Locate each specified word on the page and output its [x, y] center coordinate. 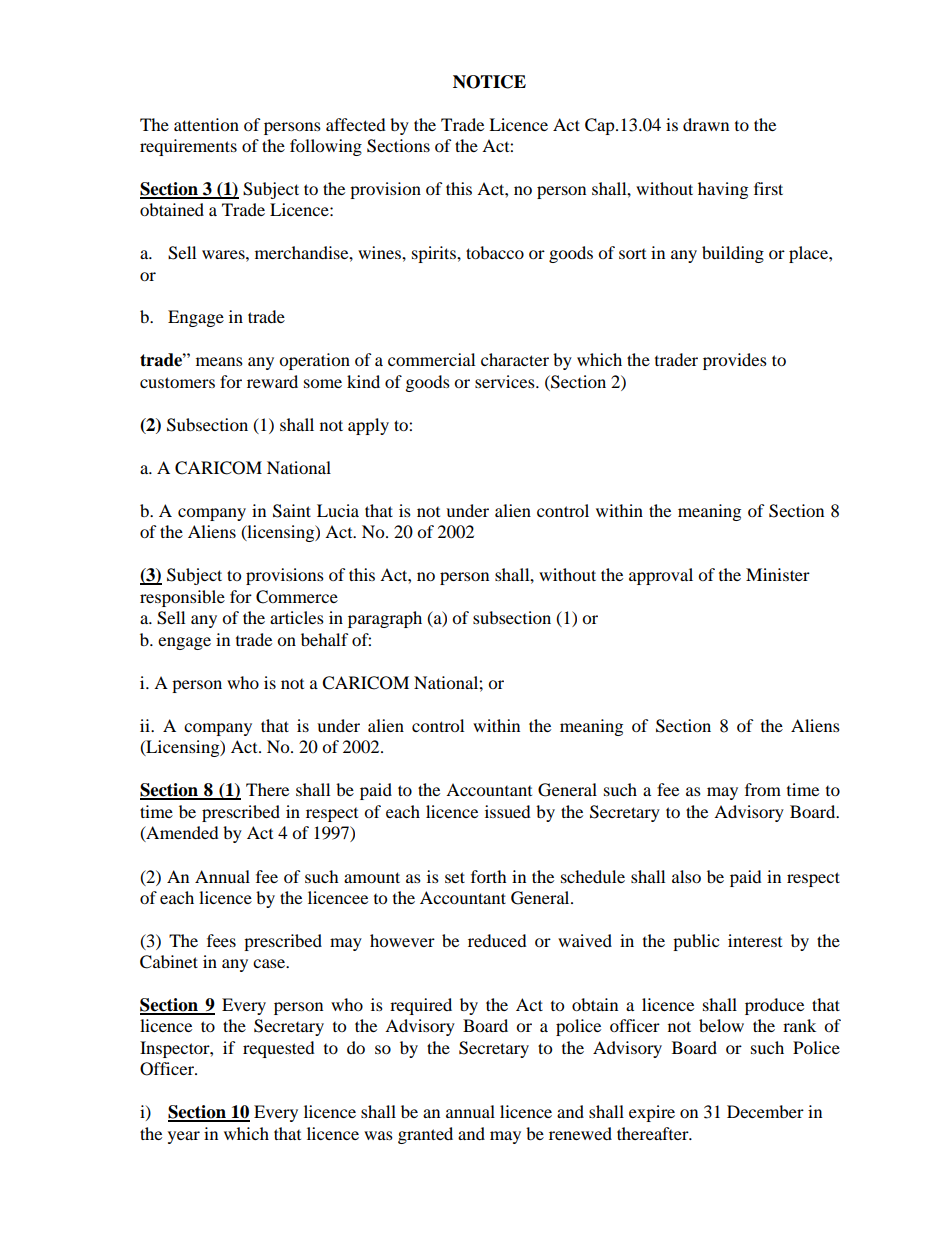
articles [297, 617]
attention [206, 124]
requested [279, 1049]
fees [221, 940]
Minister [778, 574]
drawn [706, 124]
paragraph [385, 619]
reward [272, 381]
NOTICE [489, 82]
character [515, 359]
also [686, 876]
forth [489, 876]
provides [735, 361]
